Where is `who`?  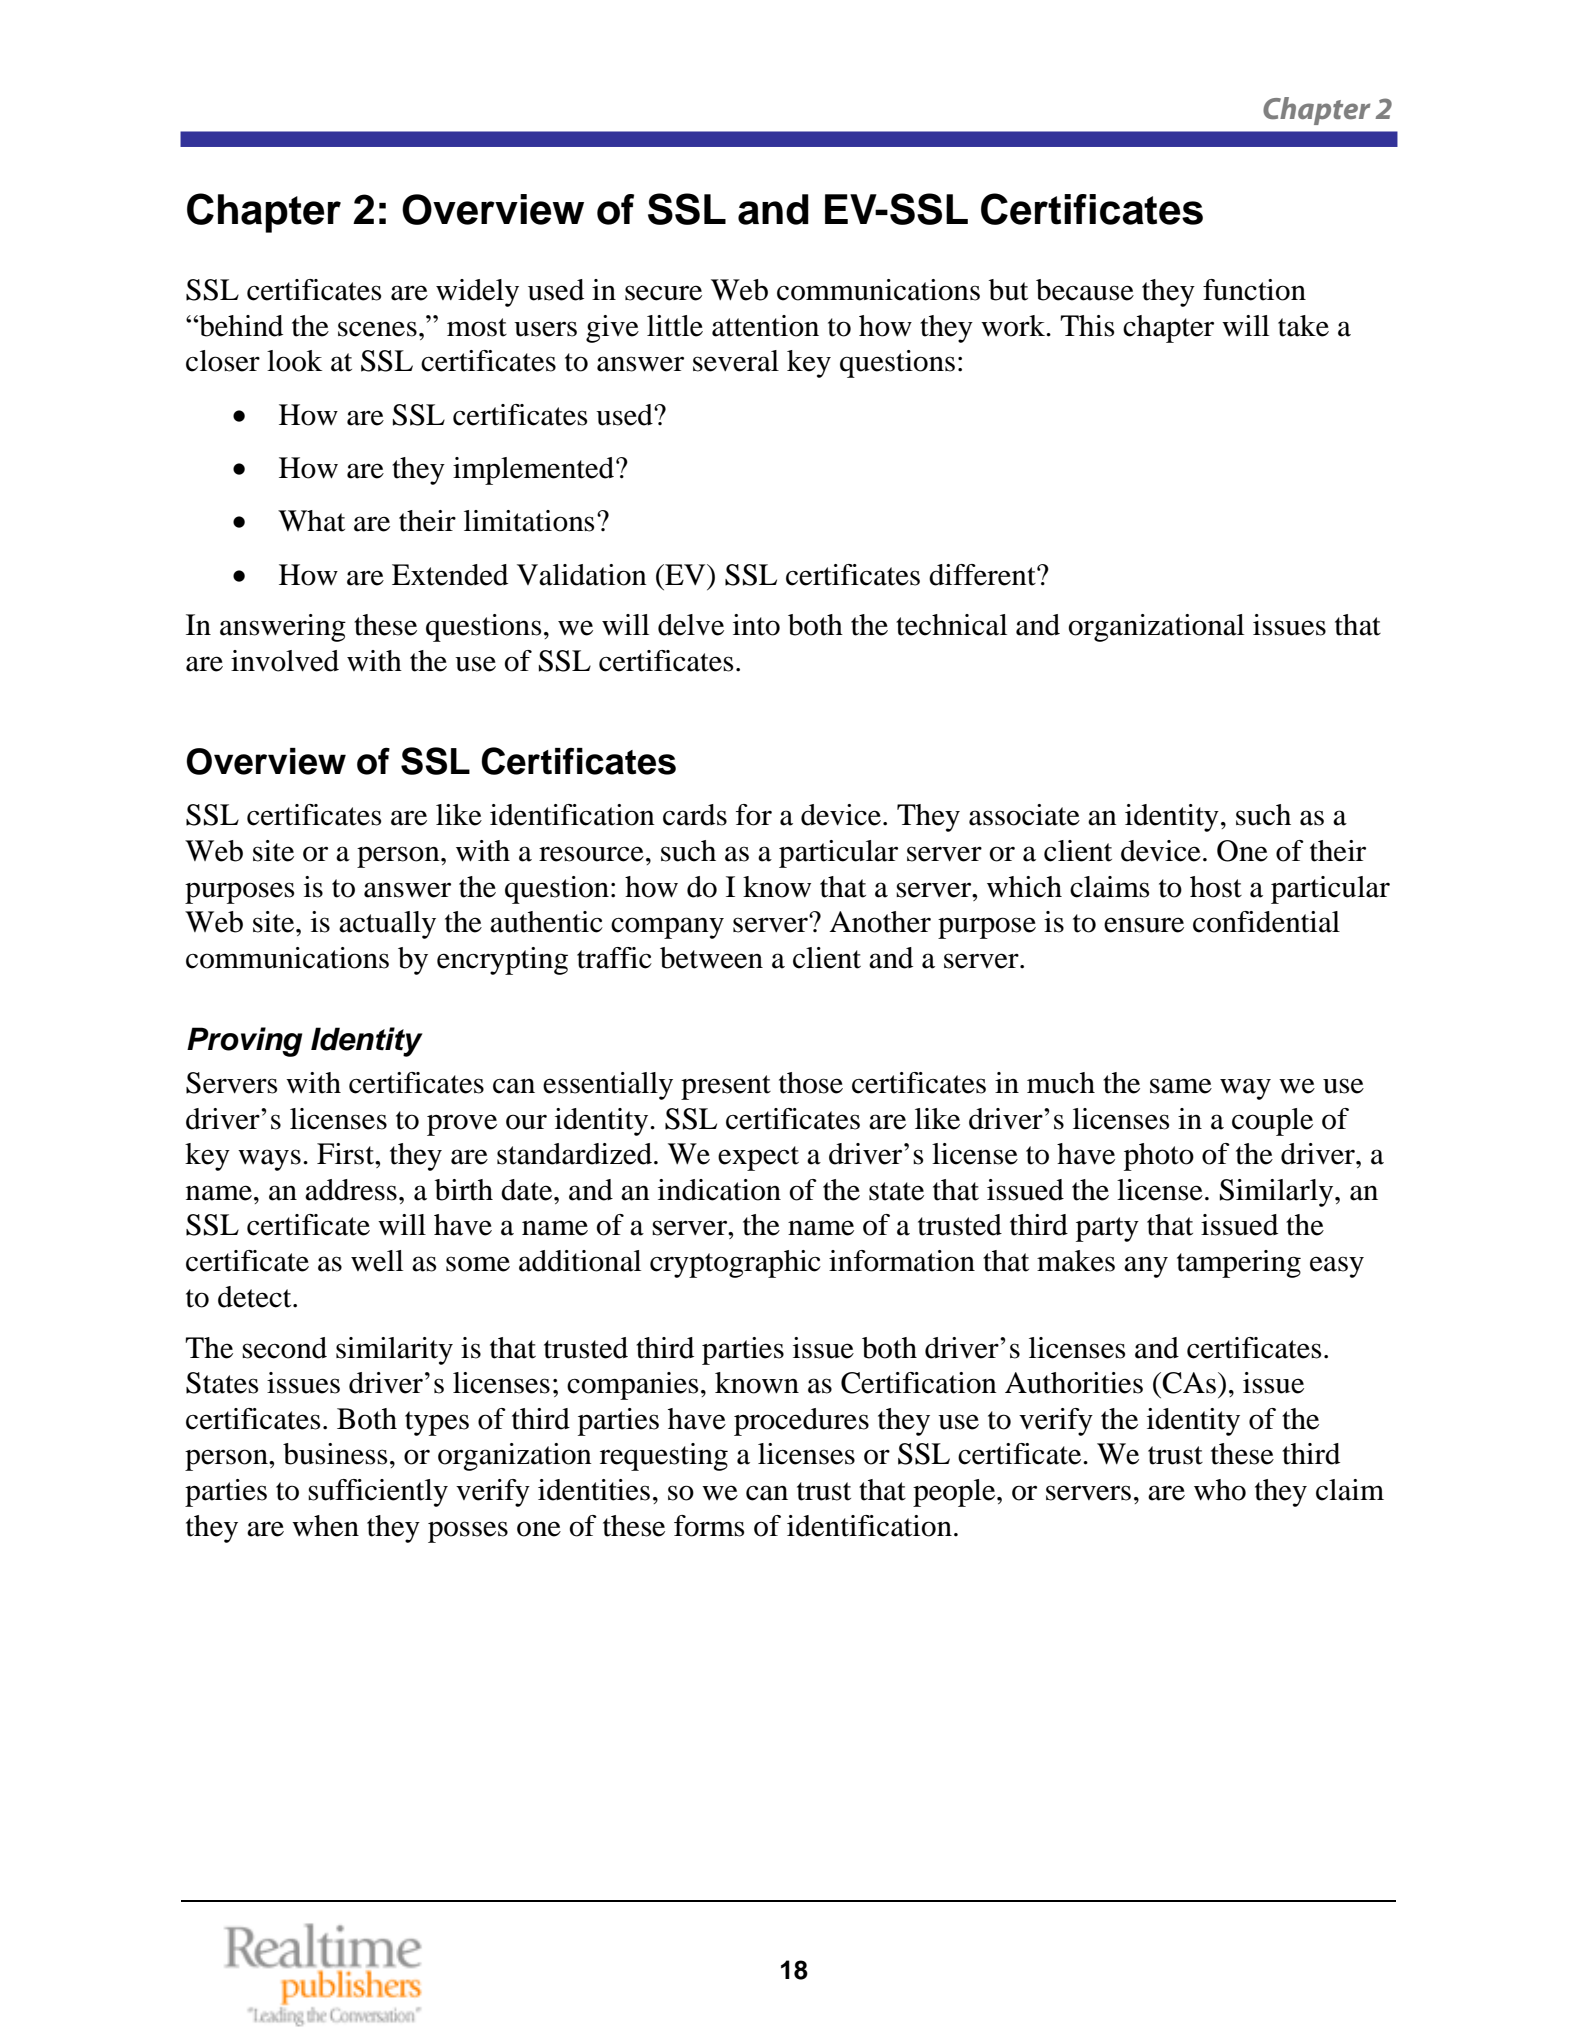
who is located at coordinates (1220, 1490).
